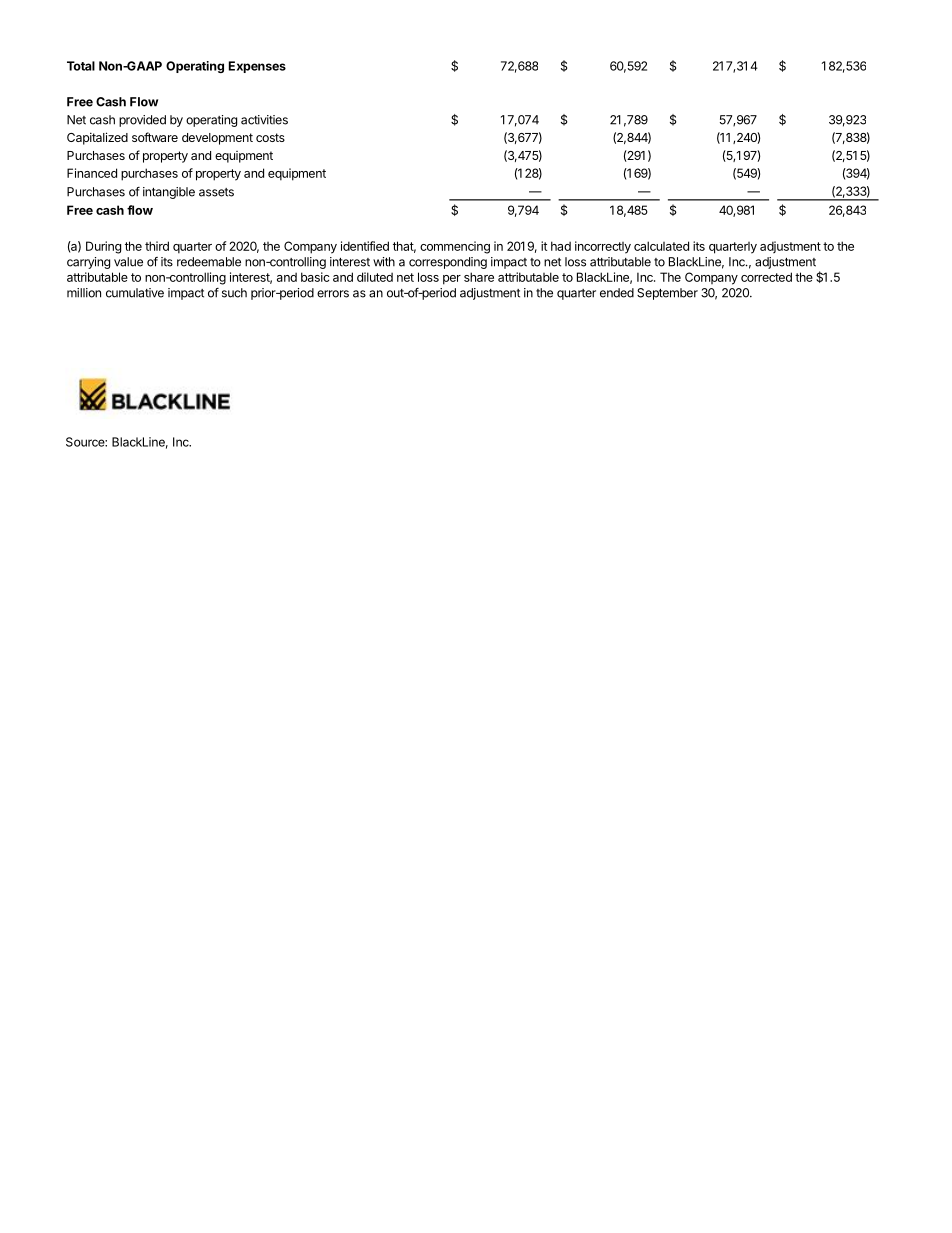 Image resolution: width=952 pixels, height=1233 pixels. I want to click on assets, so click(216, 192).
